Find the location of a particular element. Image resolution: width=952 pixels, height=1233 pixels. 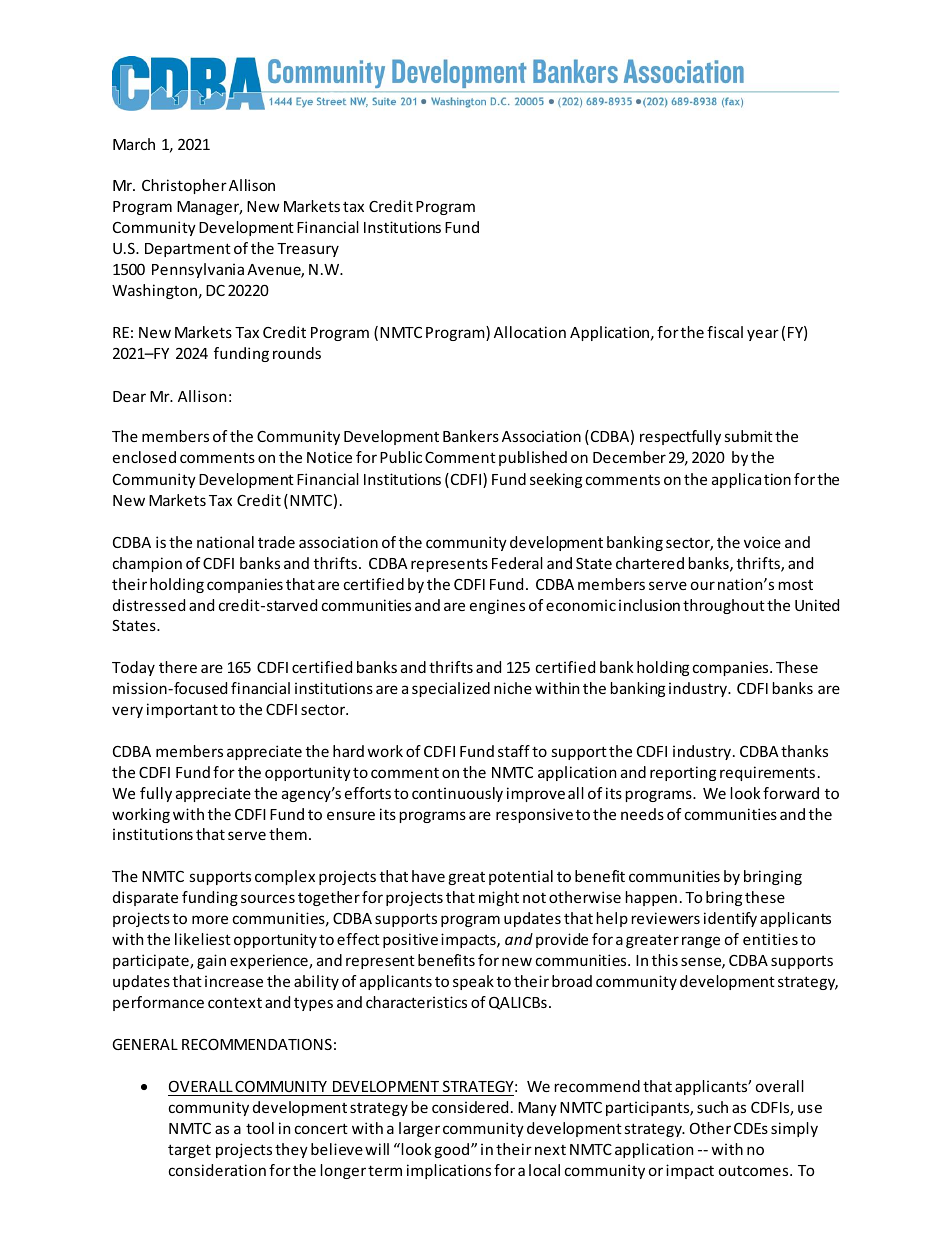

voice is located at coordinates (762, 542).
